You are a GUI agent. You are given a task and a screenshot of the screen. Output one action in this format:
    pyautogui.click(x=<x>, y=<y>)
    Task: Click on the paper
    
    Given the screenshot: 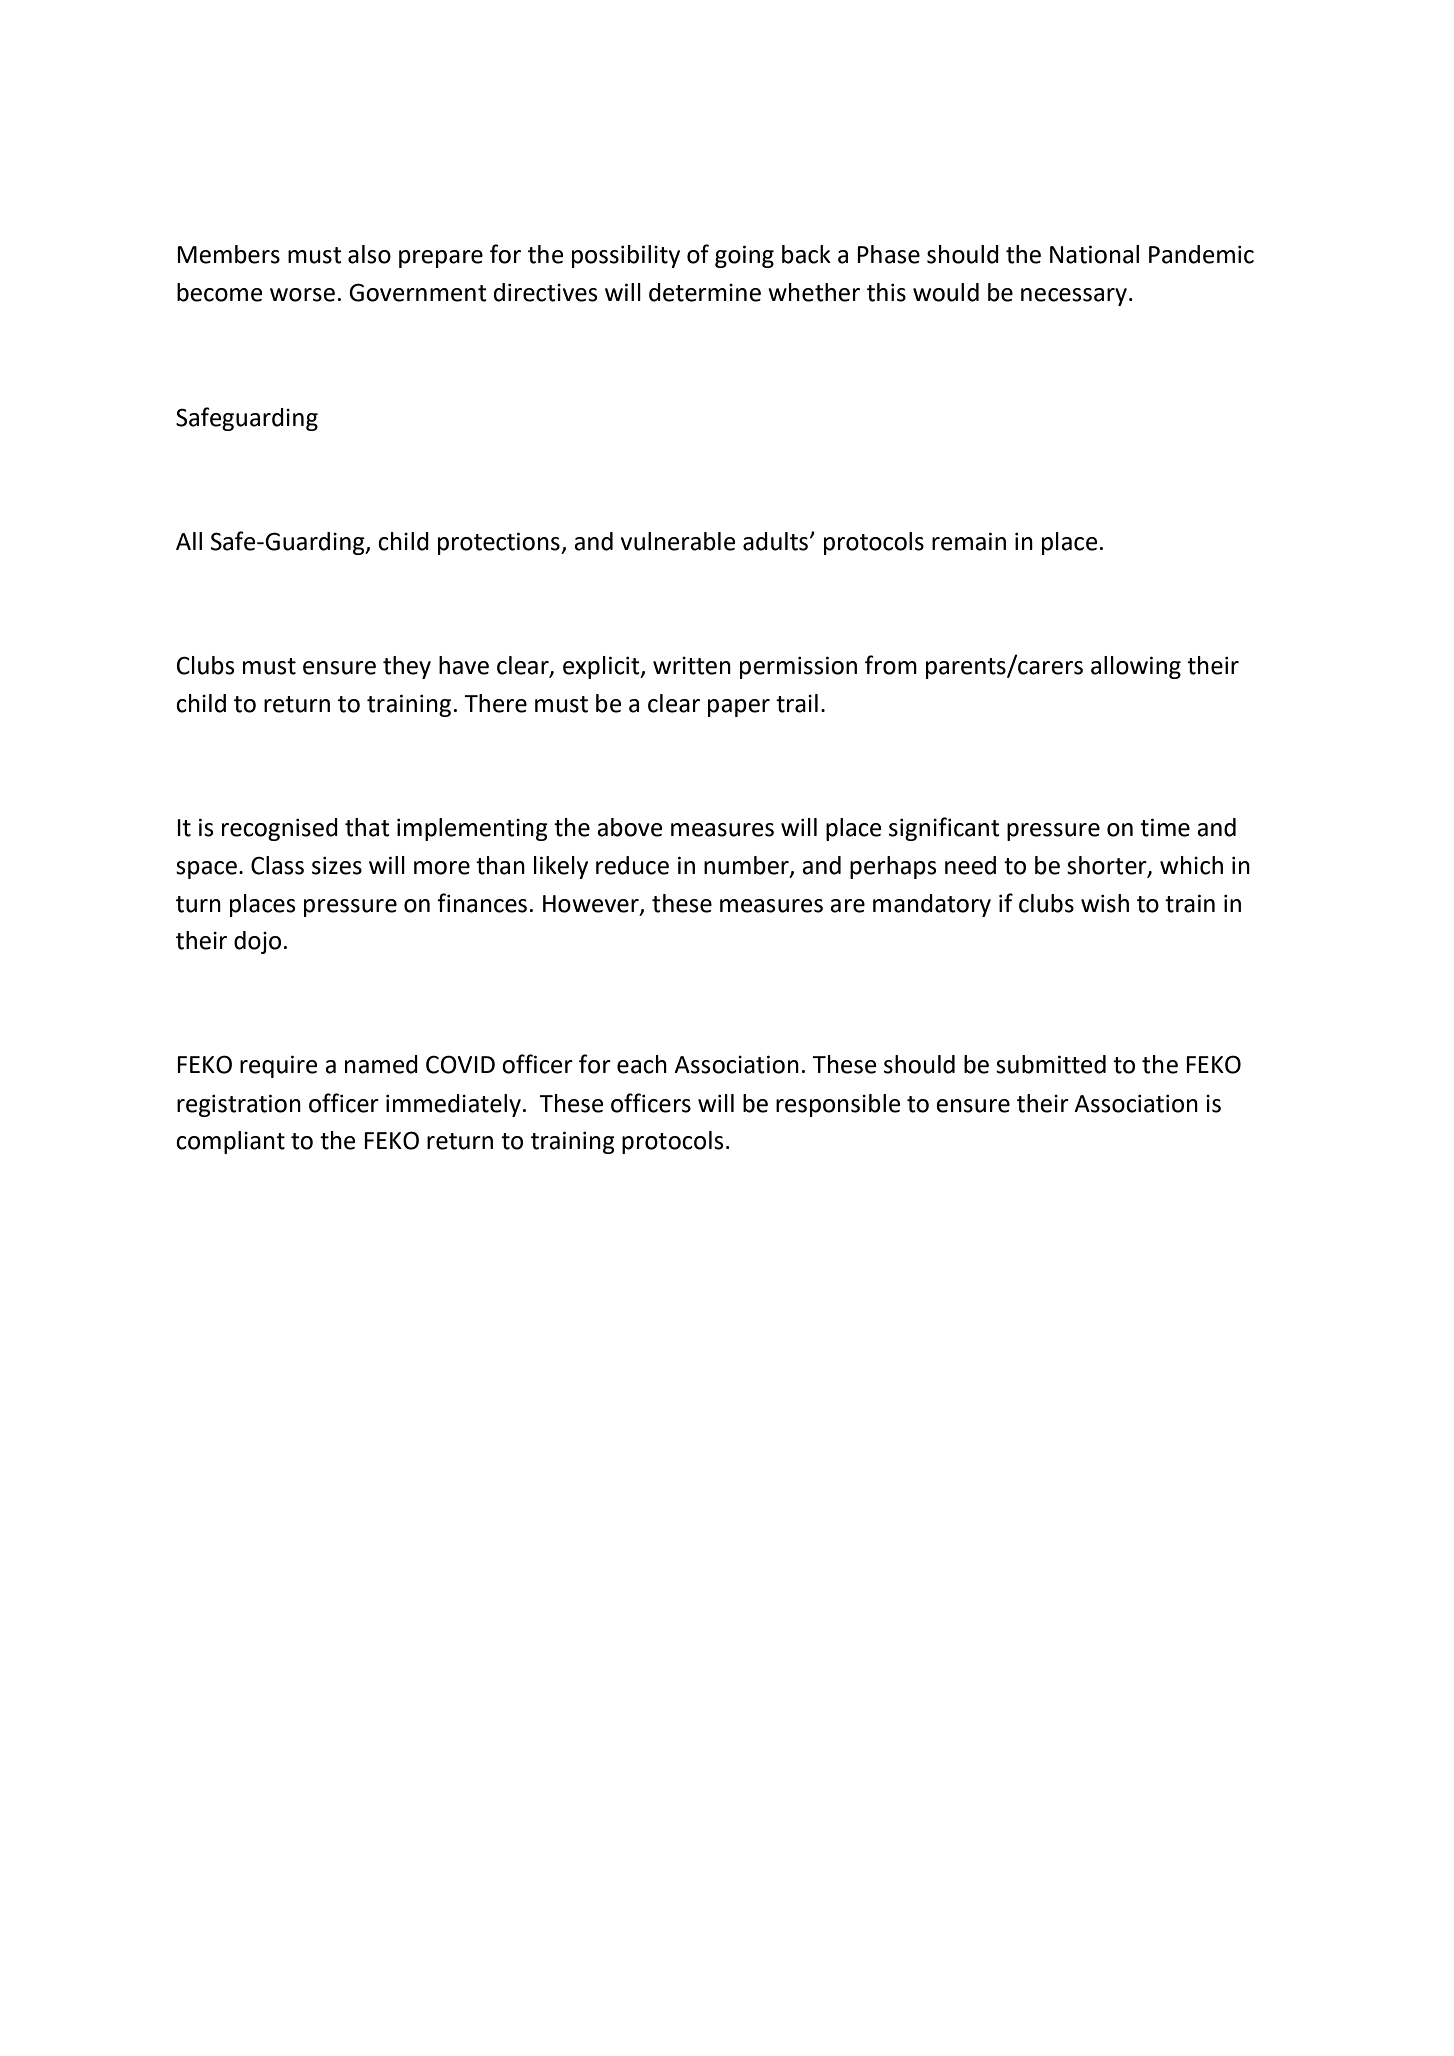 What is the action you would take?
    pyautogui.click(x=739, y=708)
